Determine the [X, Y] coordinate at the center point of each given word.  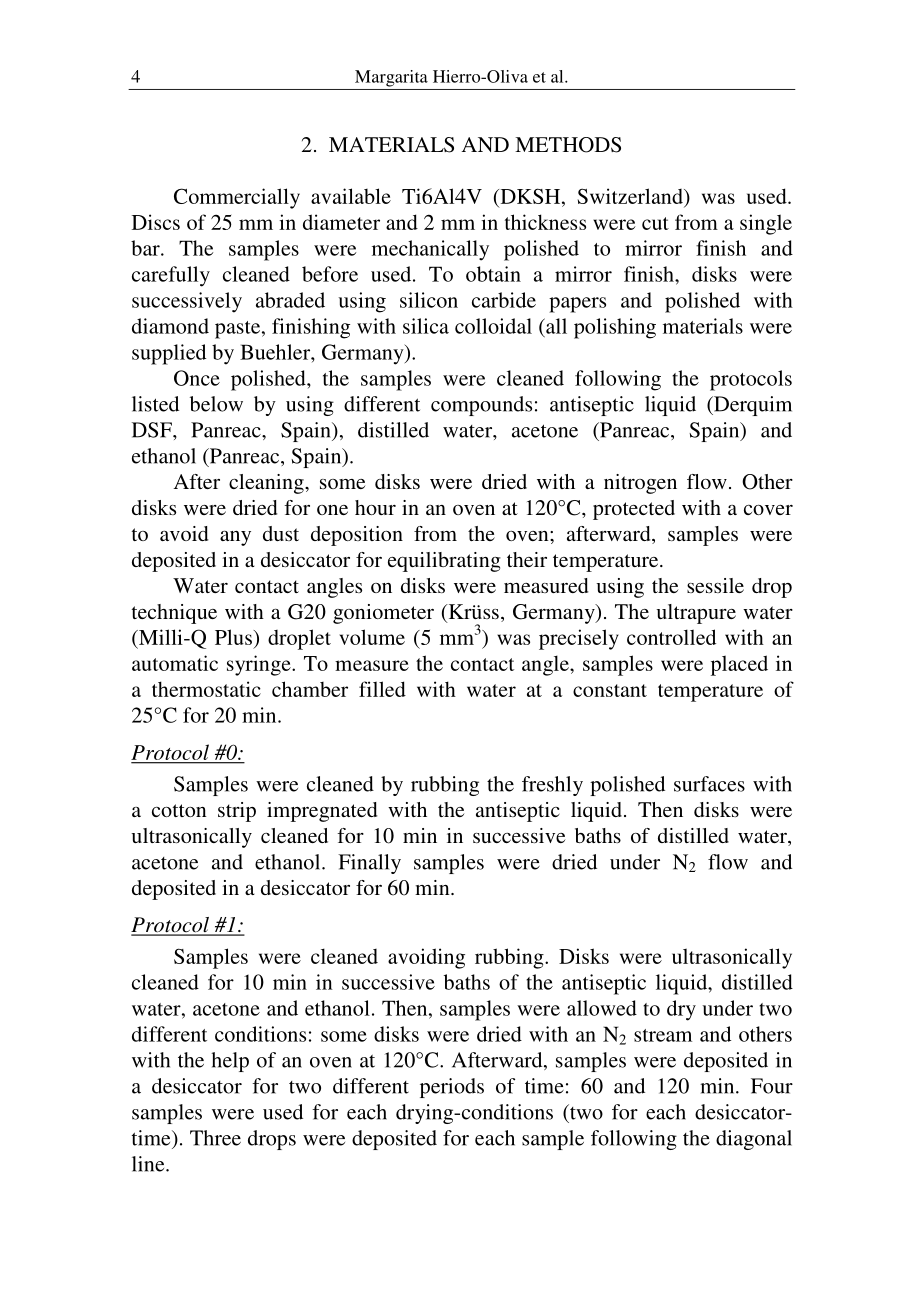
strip [237, 812]
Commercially [237, 198]
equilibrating [444, 562]
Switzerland [631, 196]
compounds [481, 406]
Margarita [391, 78]
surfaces [709, 784]
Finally [369, 864]
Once [197, 378]
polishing [615, 328]
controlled [671, 637]
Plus [234, 637]
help [230, 1062]
